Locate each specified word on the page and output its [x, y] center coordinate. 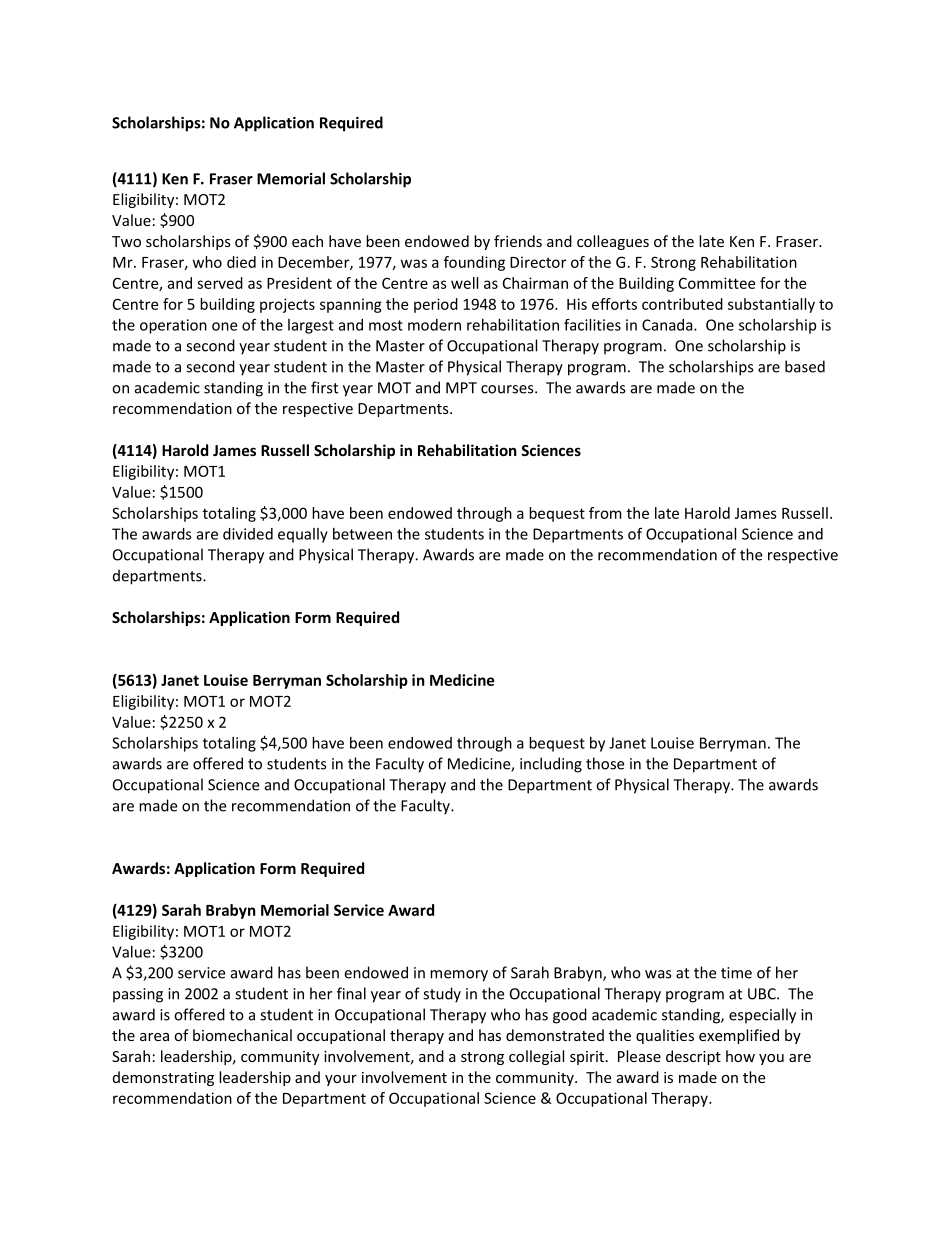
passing [138, 995]
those [605, 763]
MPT [461, 388]
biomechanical [242, 1035]
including [551, 765]
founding [474, 263]
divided [248, 534]
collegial [536, 1057]
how [740, 1056]
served [220, 283]
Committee [717, 283]
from [605, 513]
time [736, 973]
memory [459, 976]
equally [303, 535]
